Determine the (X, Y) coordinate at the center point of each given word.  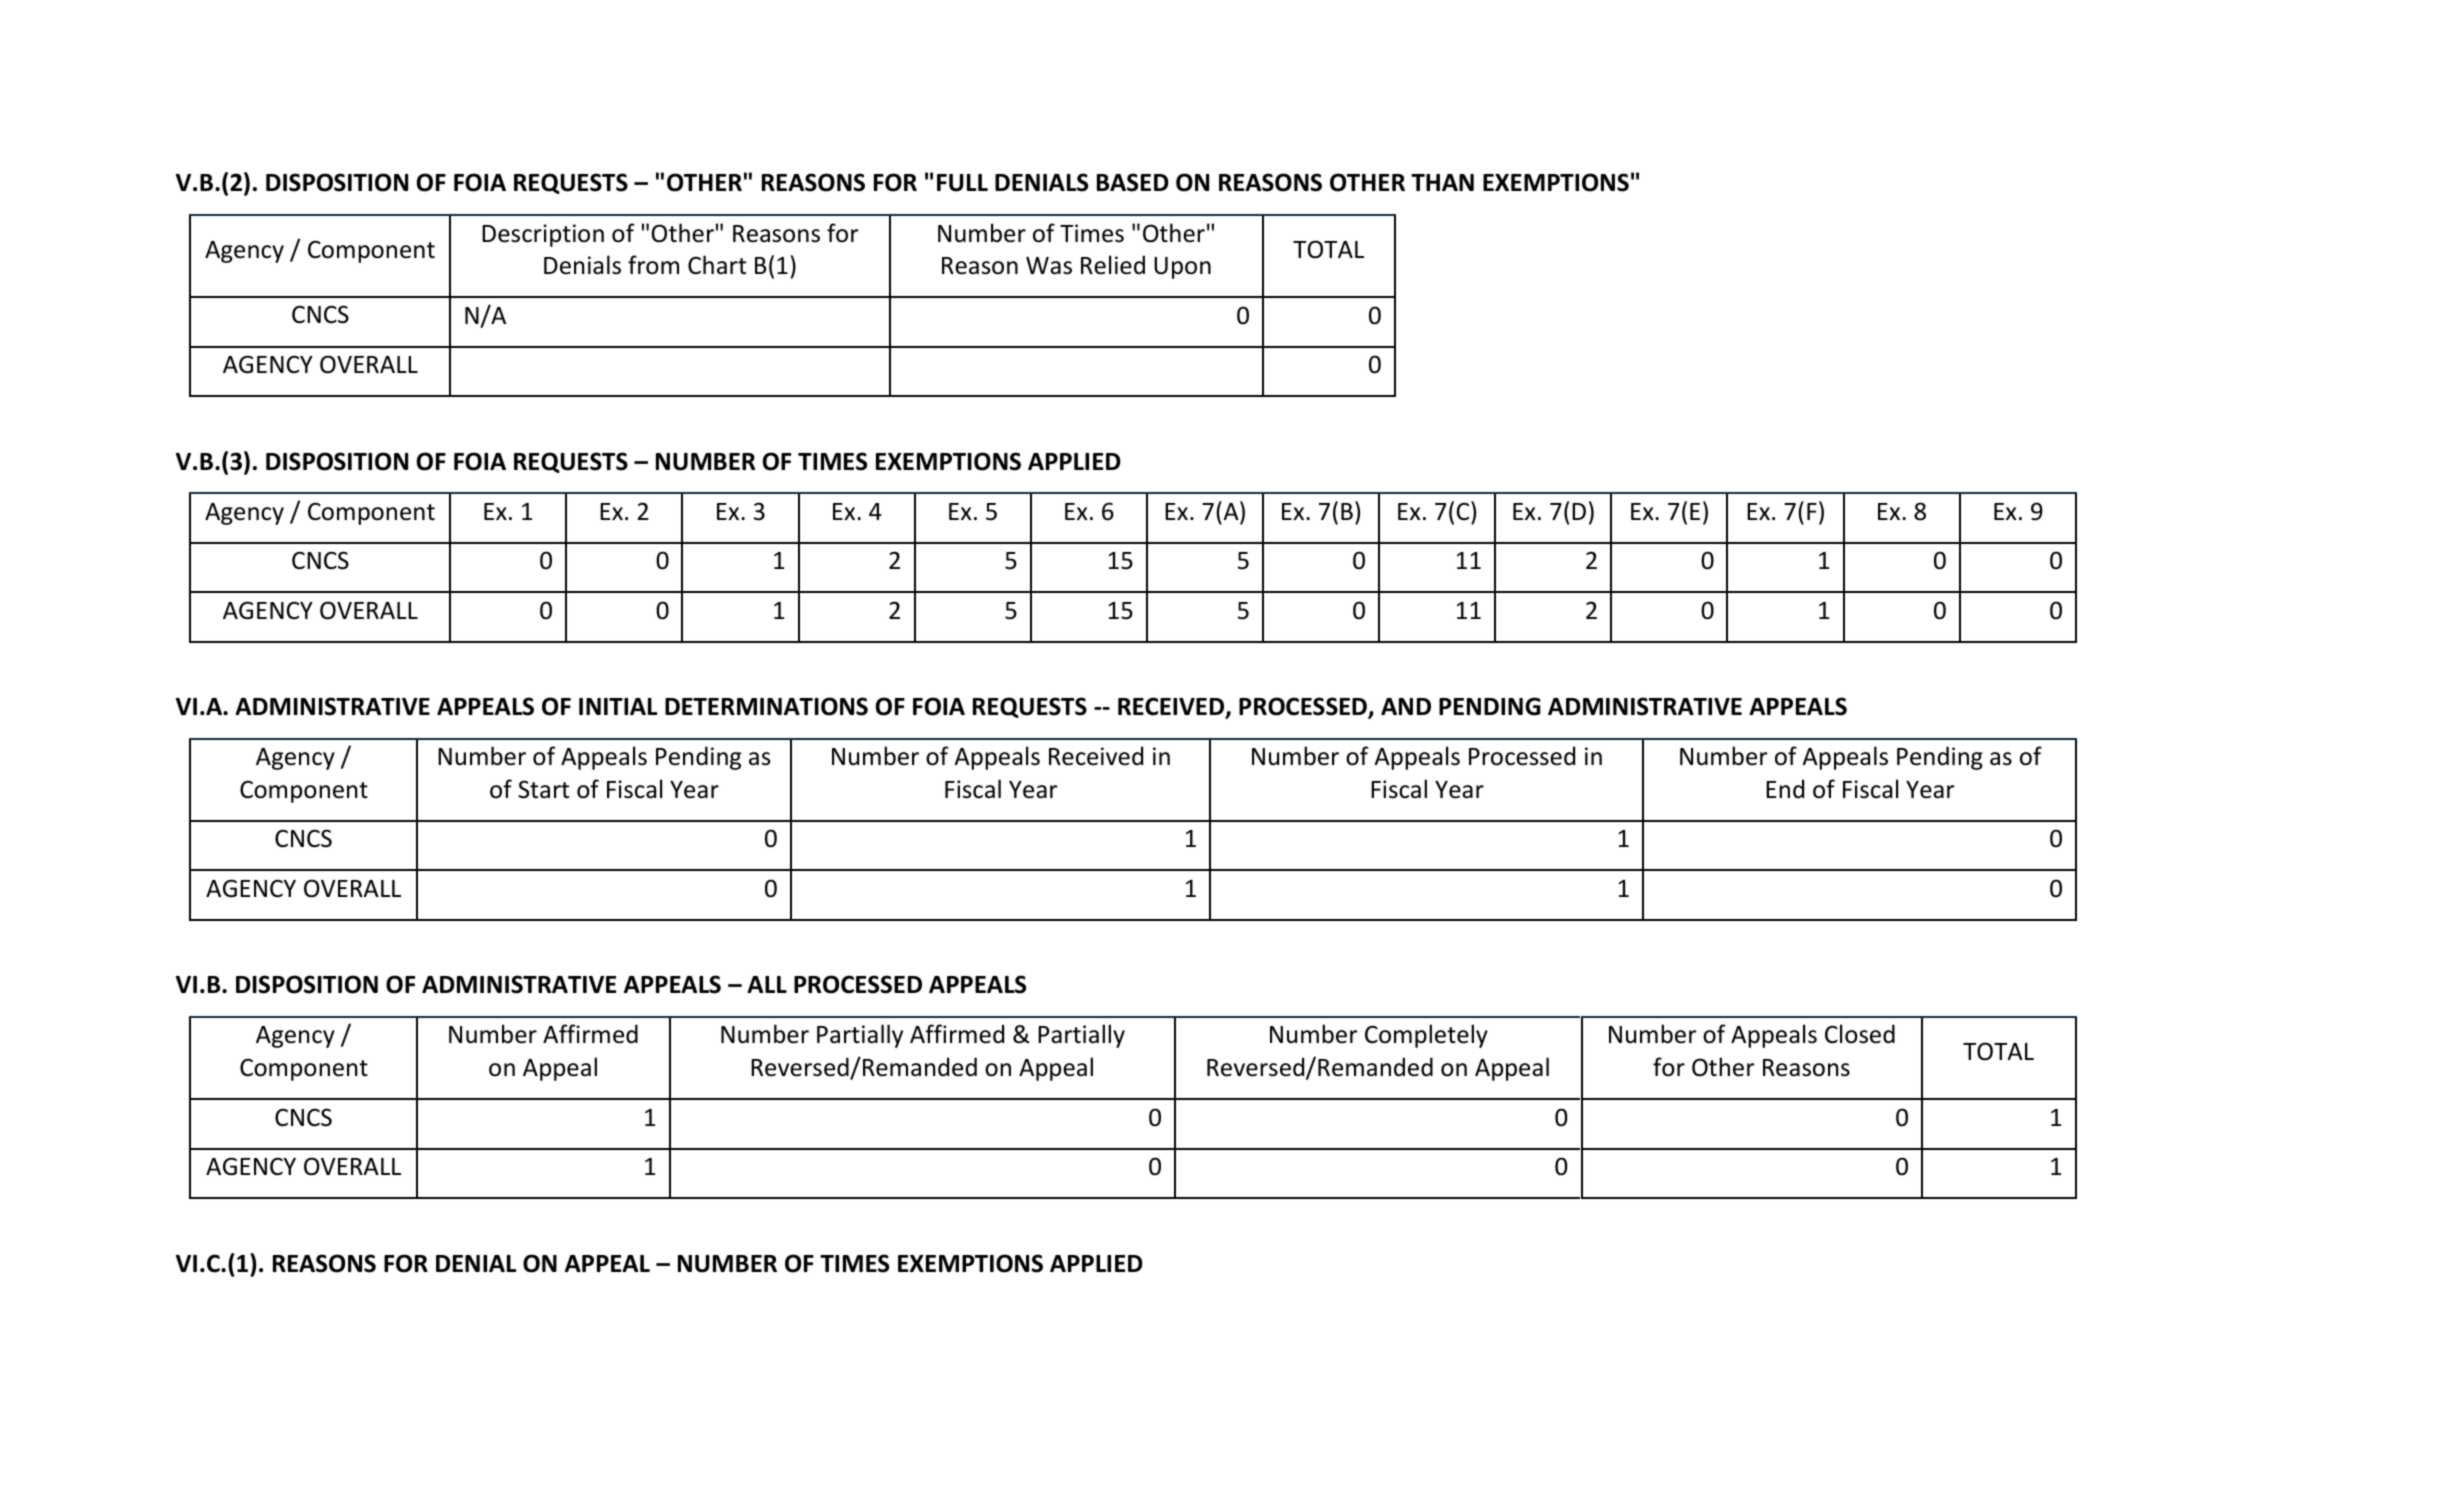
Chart (717, 265)
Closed (1860, 1034)
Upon (1182, 268)
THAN (1442, 182)
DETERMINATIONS (766, 706)
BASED (1133, 182)
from (653, 265)
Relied (1113, 265)
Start (543, 789)
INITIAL (618, 706)
